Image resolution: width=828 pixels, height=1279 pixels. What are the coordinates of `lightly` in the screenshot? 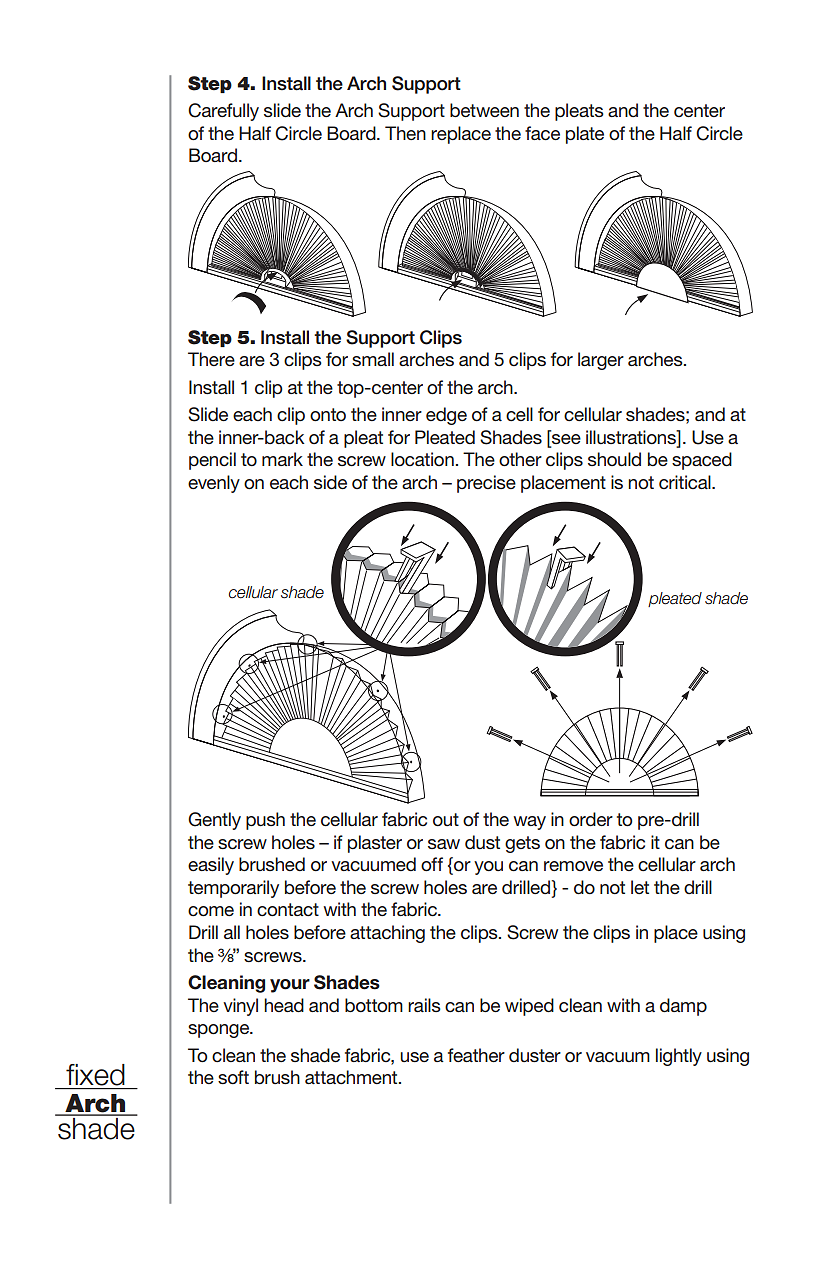 It's located at (679, 1057).
